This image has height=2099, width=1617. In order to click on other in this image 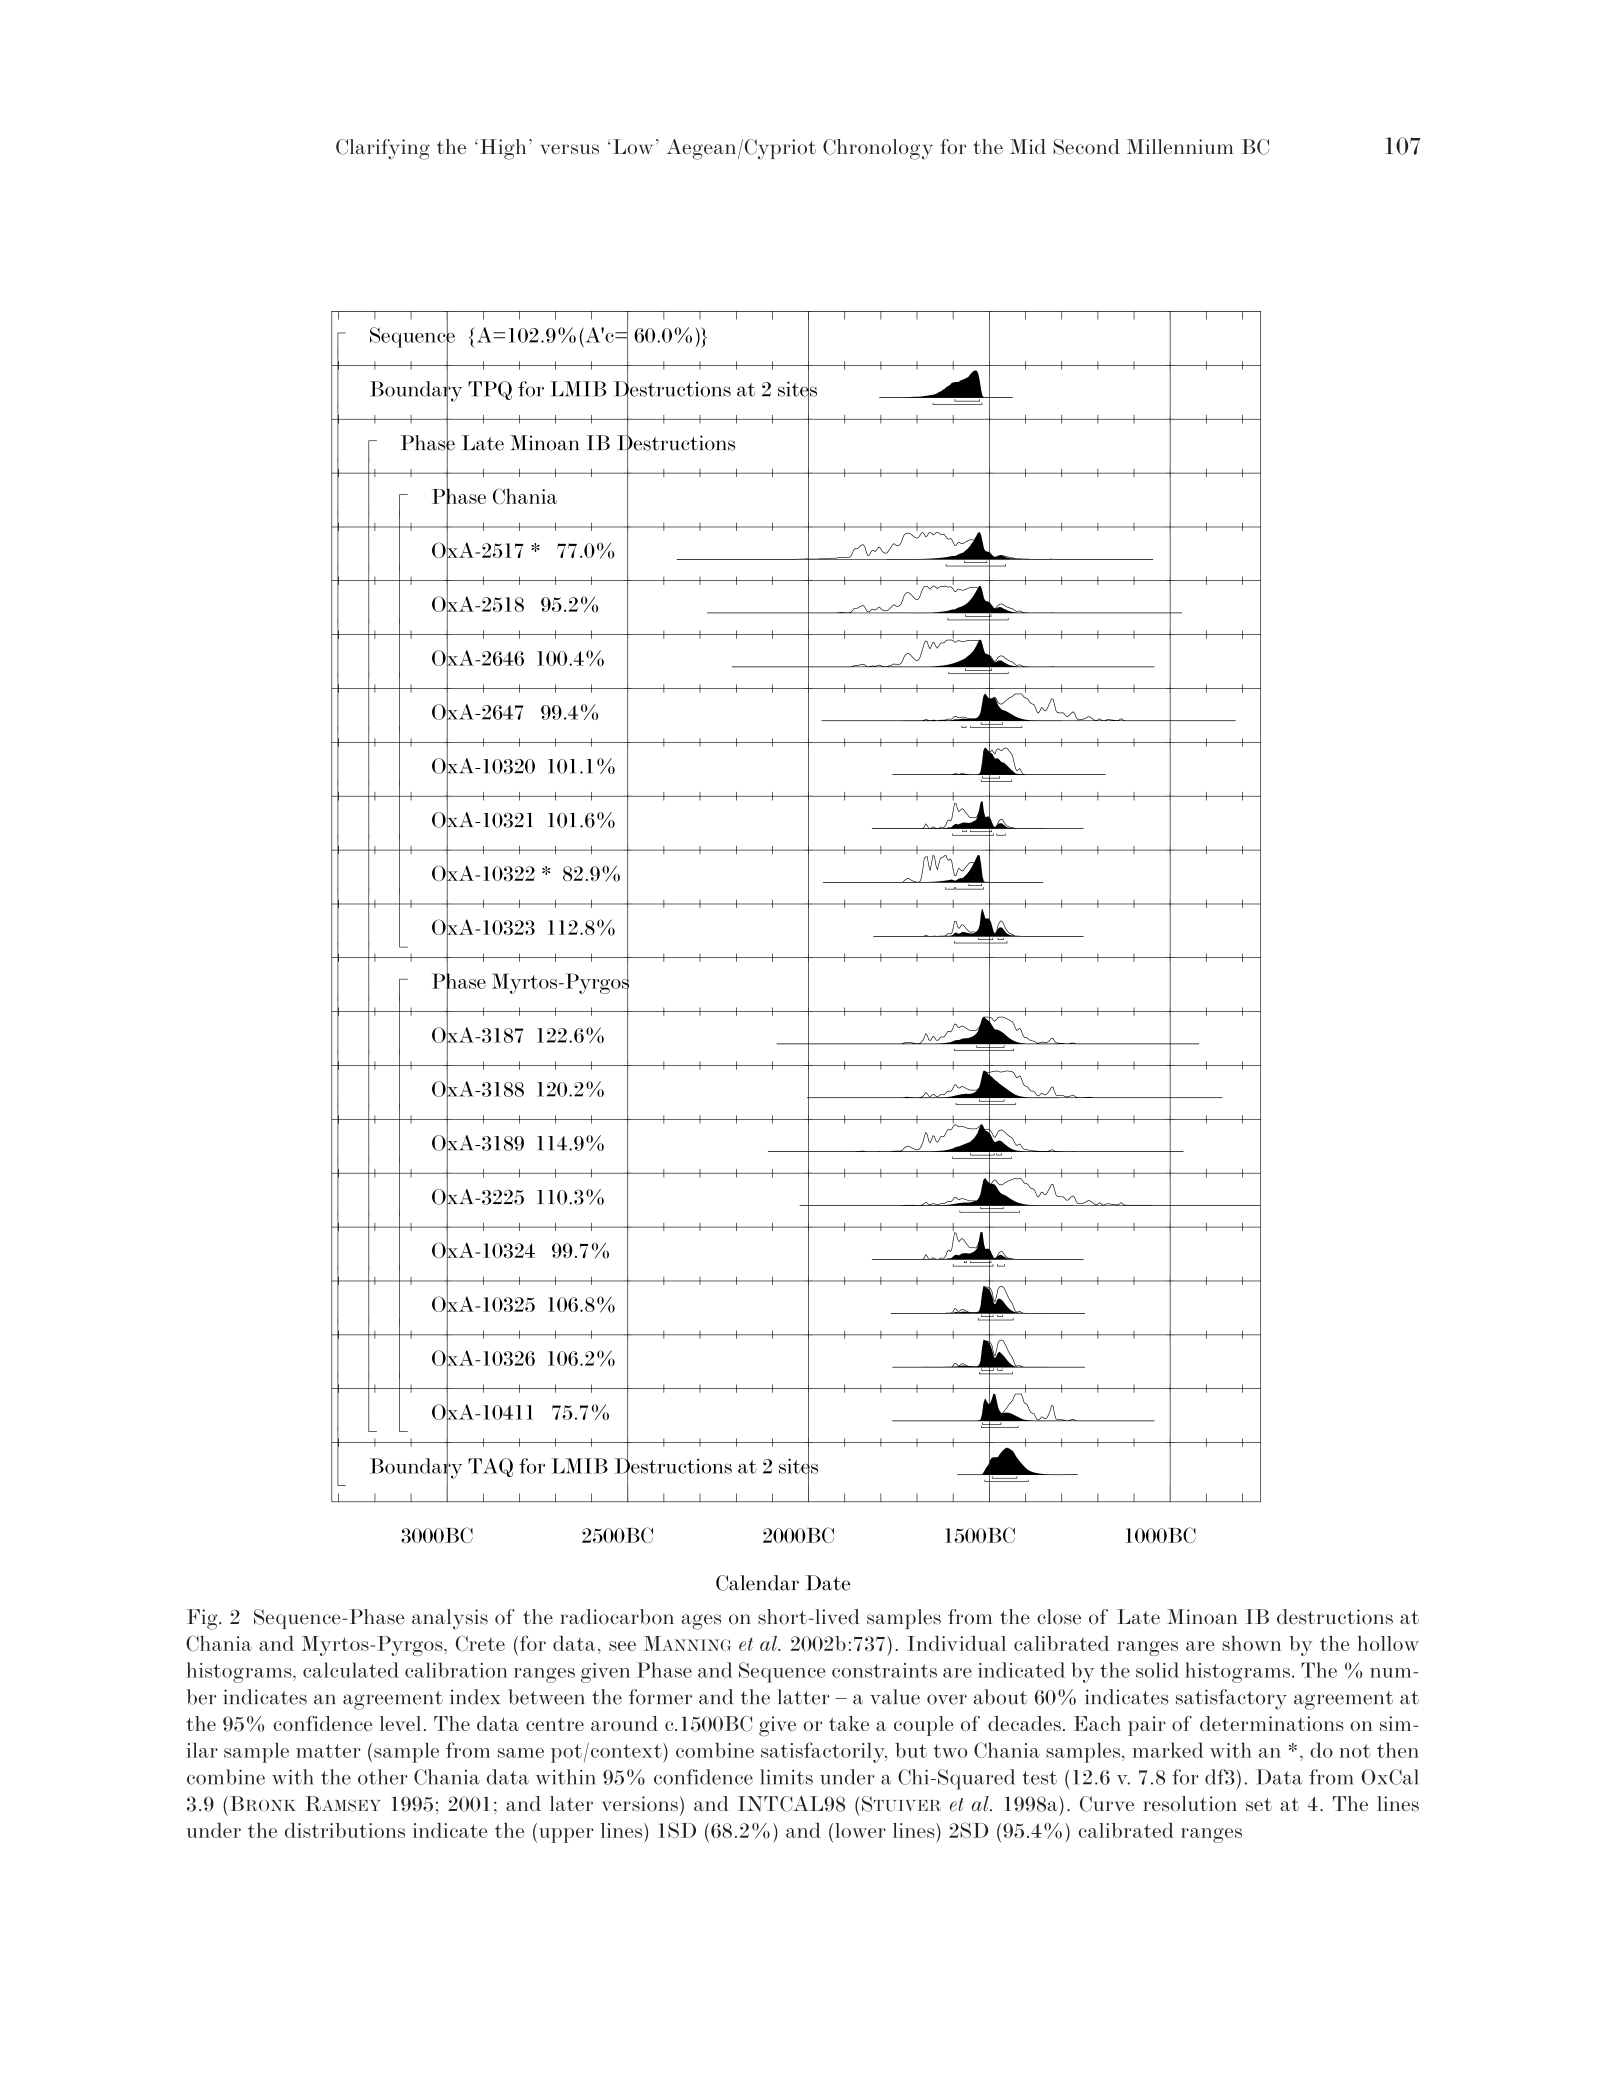, I will do `click(383, 1777)`.
